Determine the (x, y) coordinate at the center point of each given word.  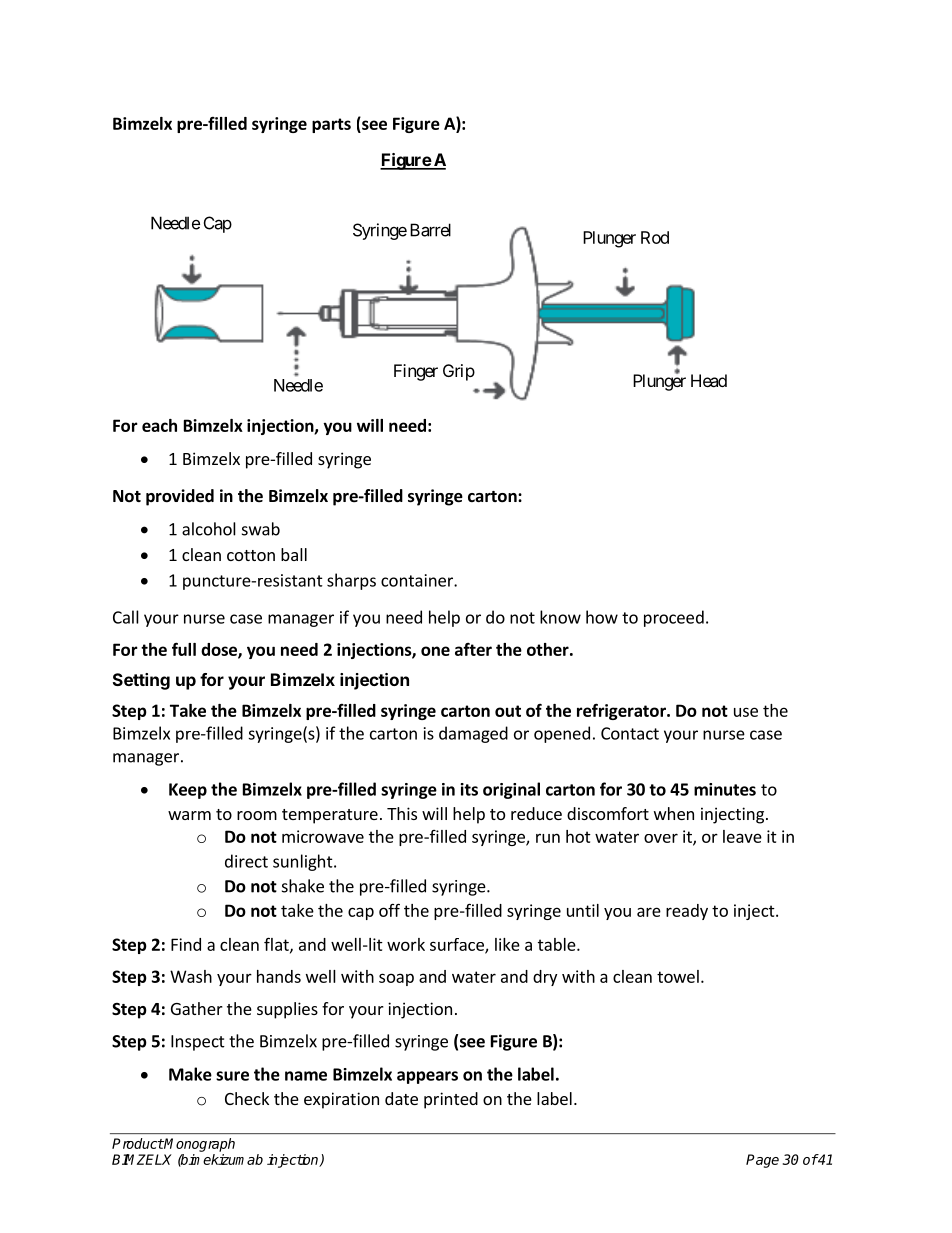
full (184, 649)
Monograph (199, 1145)
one (435, 651)
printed (451, 1100)
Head (709, 380)
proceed (674, 618)
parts (331, 125)
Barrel (430, 230)
